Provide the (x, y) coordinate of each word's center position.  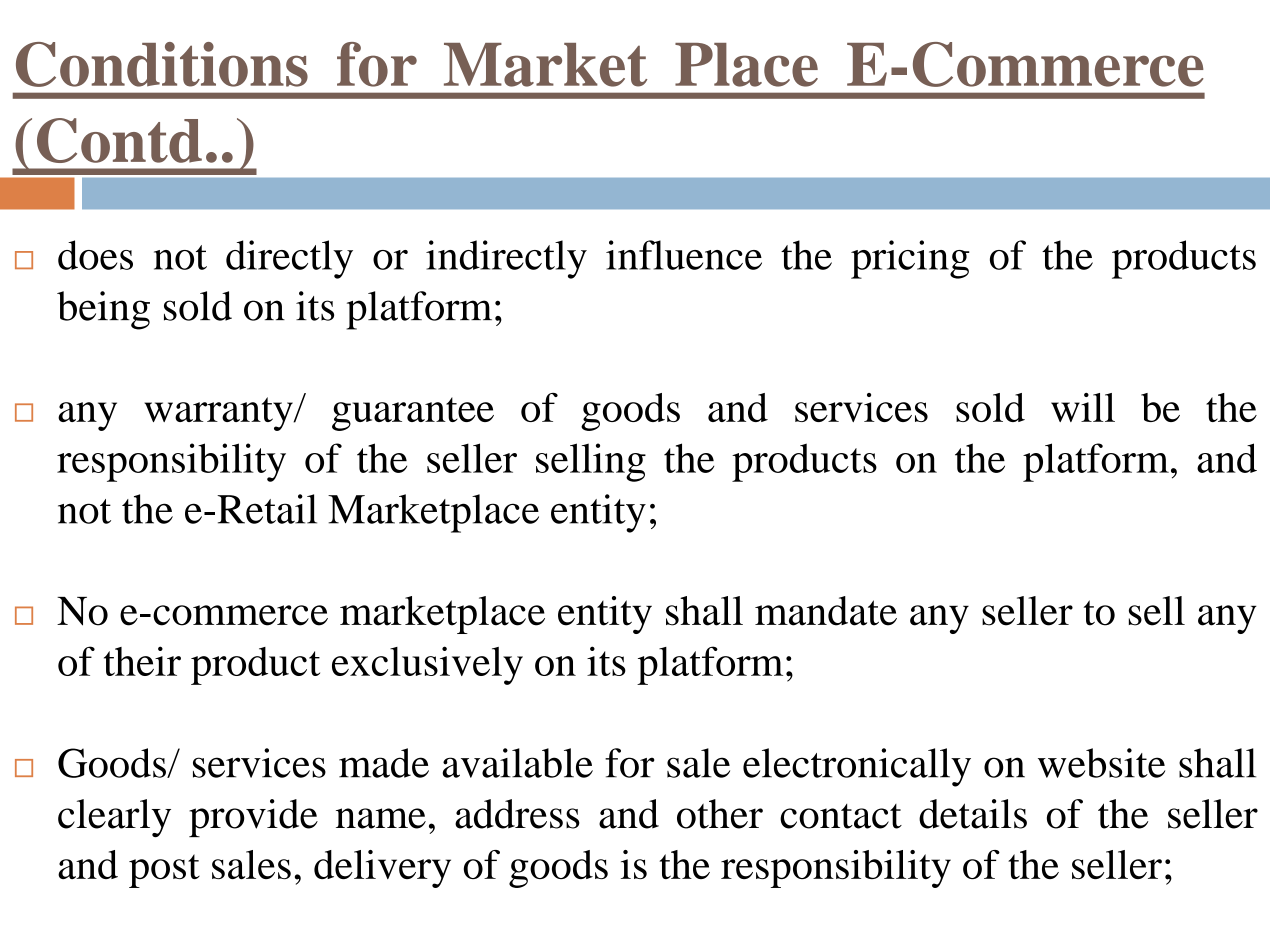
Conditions (162, 64)
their (142, 661)
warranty (219, 414)
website (1101, 763)
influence (684, 255)
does (95, 255)
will (1083, 407)
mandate (826, 611)
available (517, 763)
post (164, 871)
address (517, 814)
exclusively (427, 665)
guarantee (413, 414)
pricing (910, 259)
